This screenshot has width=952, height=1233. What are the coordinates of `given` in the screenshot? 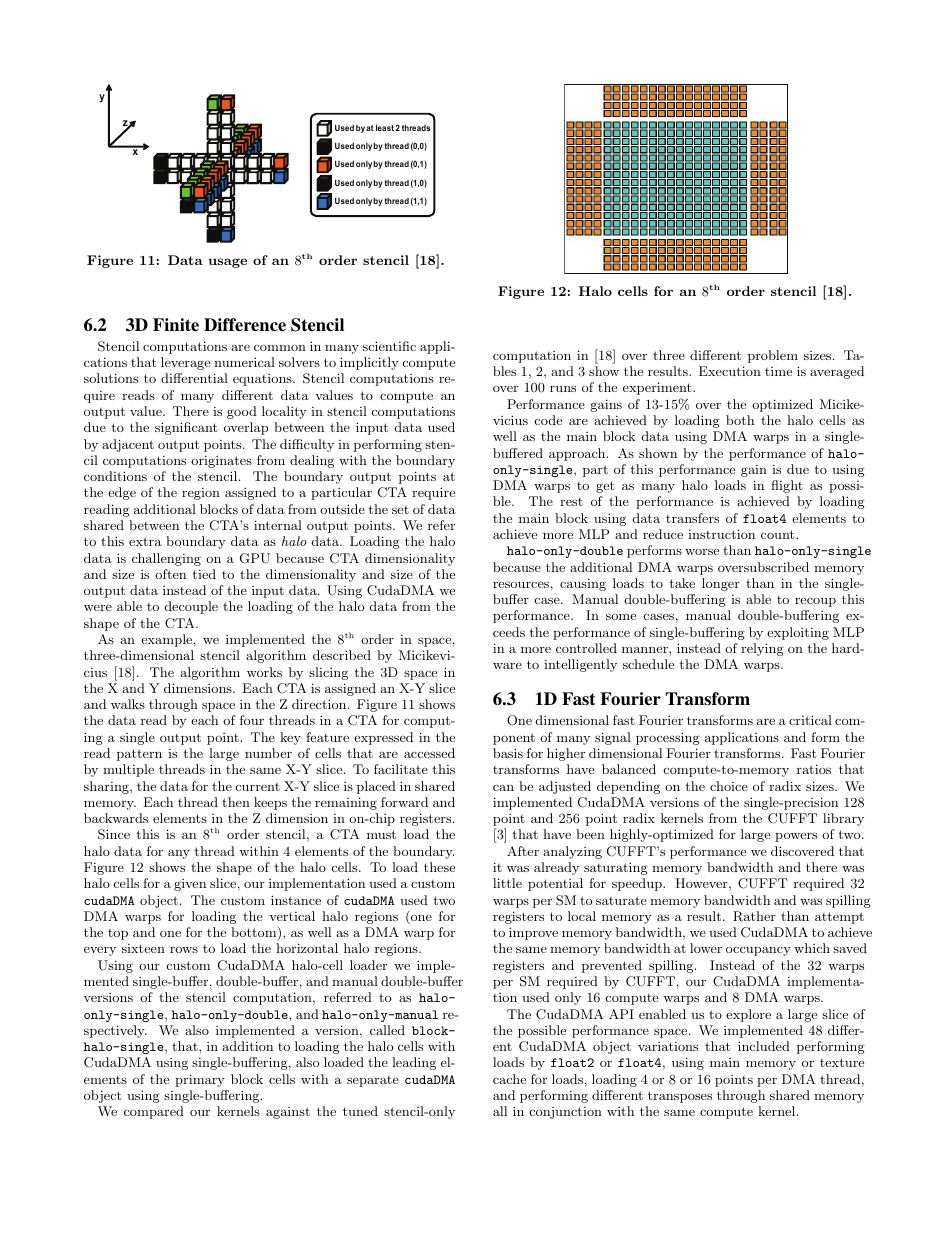 It's located at (190, 885).
